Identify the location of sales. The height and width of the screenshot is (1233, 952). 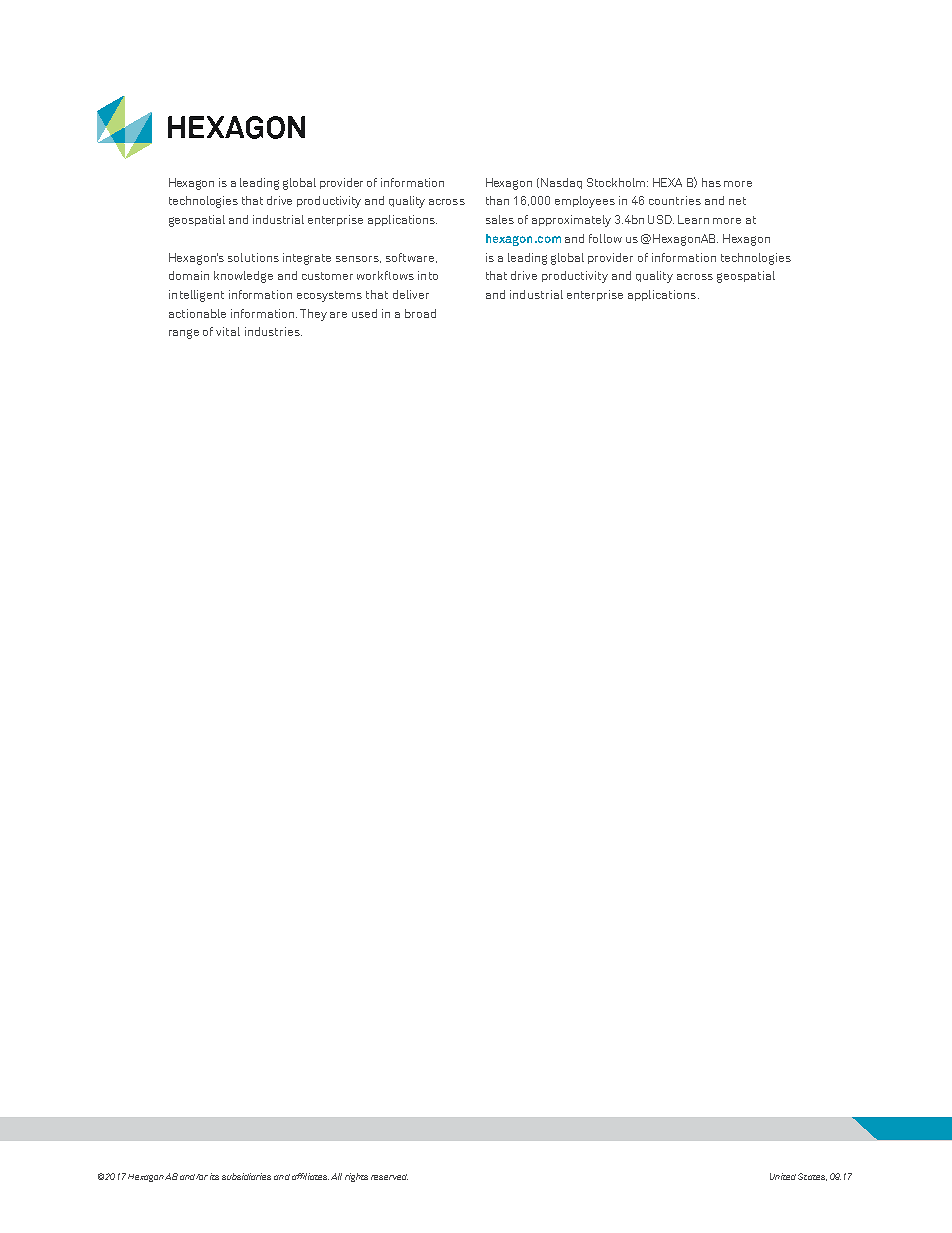
(500, 219).
